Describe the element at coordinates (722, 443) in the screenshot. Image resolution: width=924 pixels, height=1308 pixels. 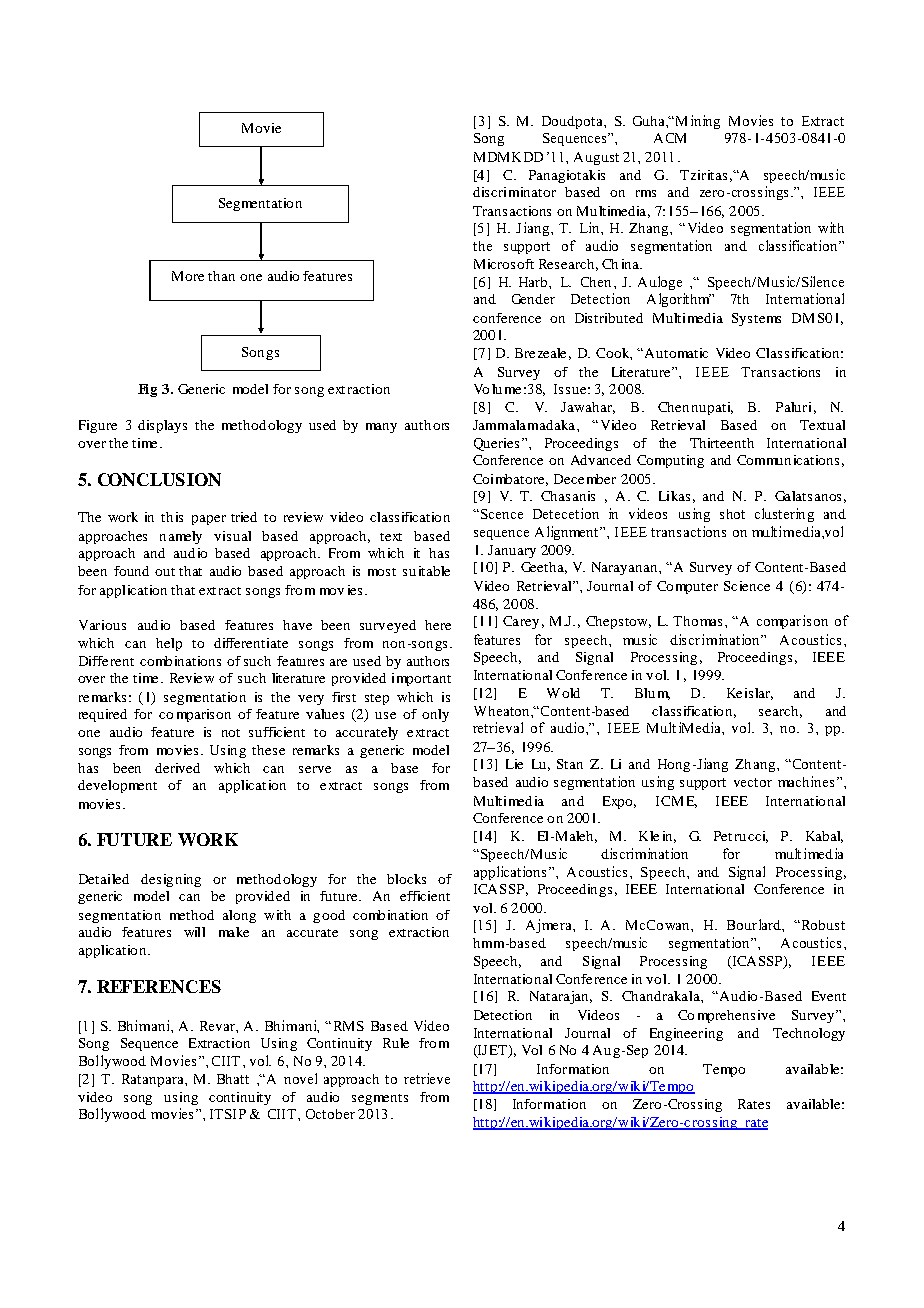
I see `Thirteenth` at that location.
